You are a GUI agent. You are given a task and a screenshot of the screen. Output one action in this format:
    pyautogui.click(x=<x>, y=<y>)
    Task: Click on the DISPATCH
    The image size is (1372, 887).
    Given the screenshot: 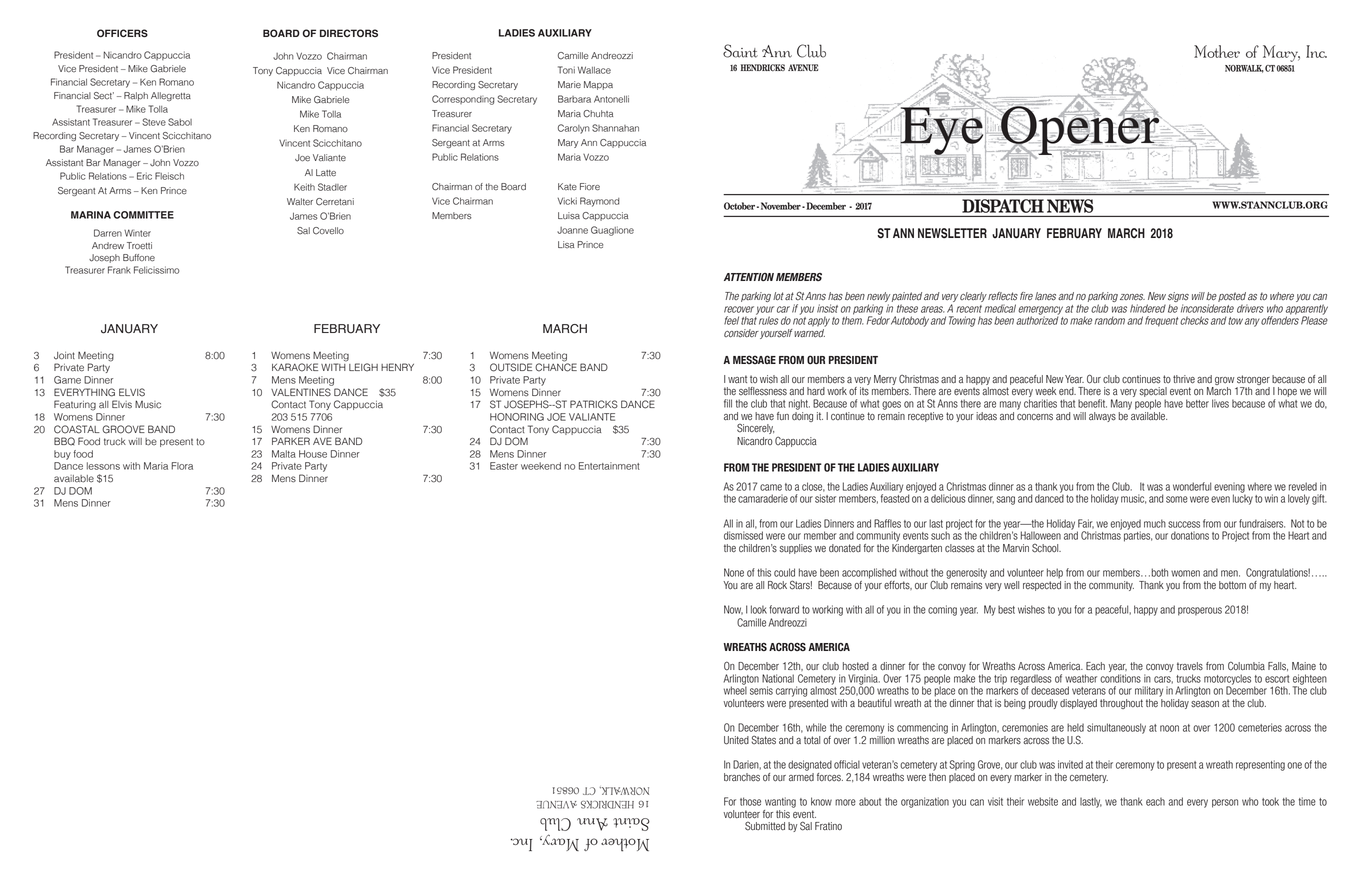 What is the action you would take?
    pyautogui.click(x=1003, y=206)
